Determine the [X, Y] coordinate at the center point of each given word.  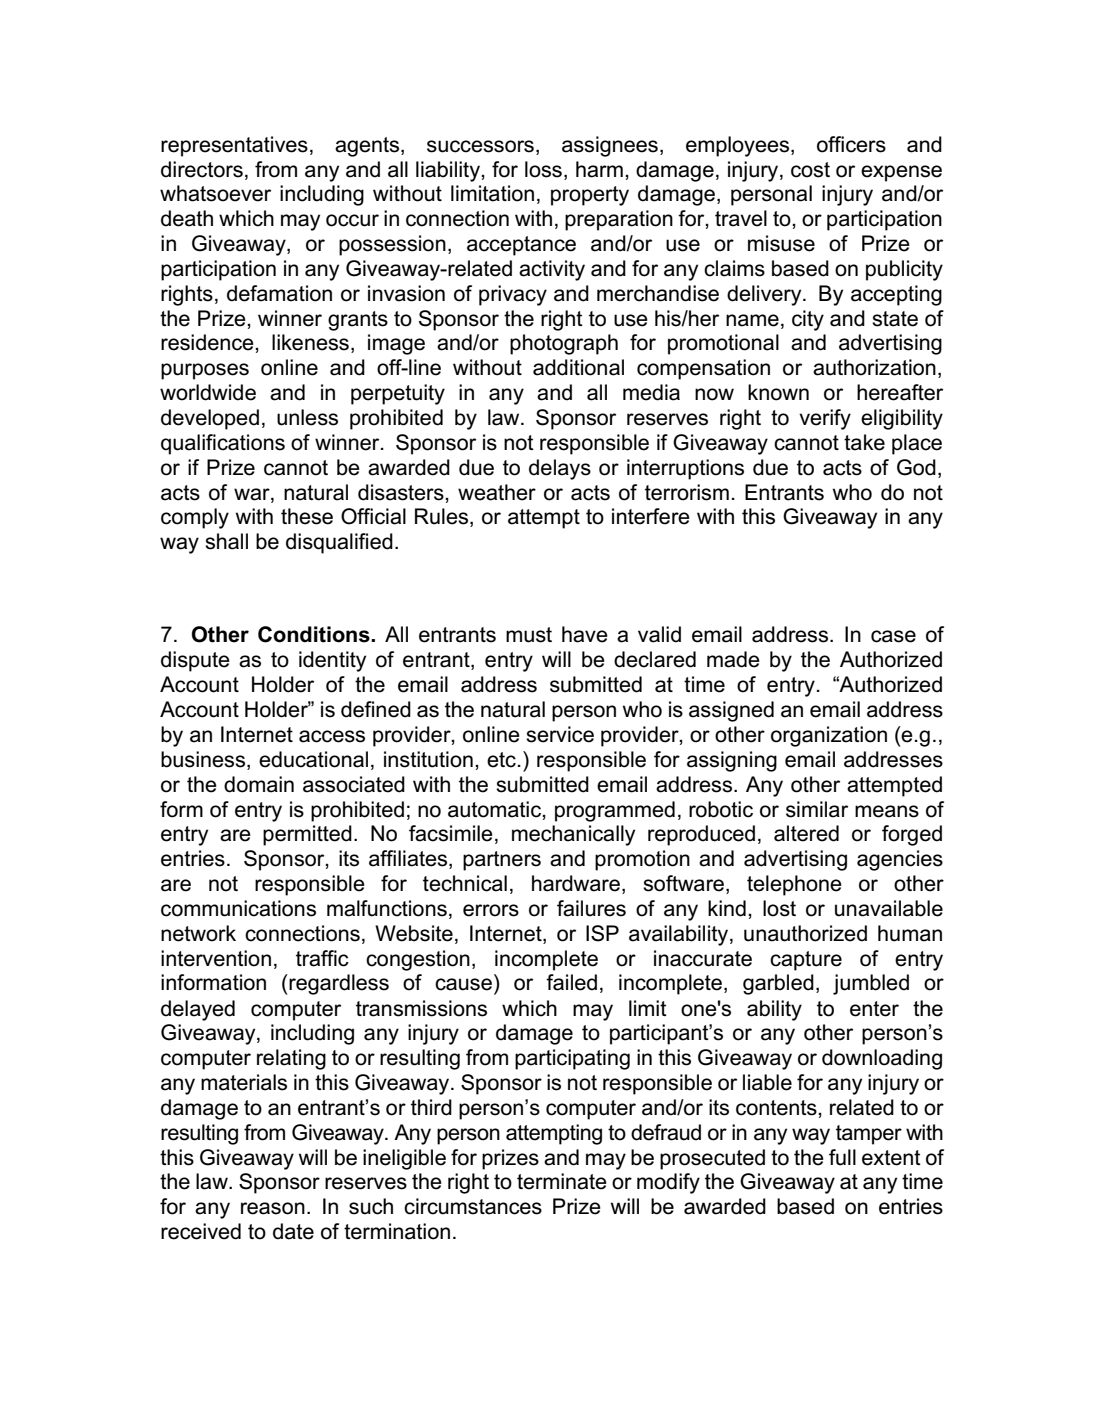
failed [571, 982]
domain [259, 784]
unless [307, 417]
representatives [234, 146]
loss [543, 169]
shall [226, 541]
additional [578, 367]
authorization [874, 367]
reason [273, 1208]
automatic [496, 810]
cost [810, 170]
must [529, 635]
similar [817, 809]
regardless [338, 984]
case [893, 636]
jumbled [871, 984]
